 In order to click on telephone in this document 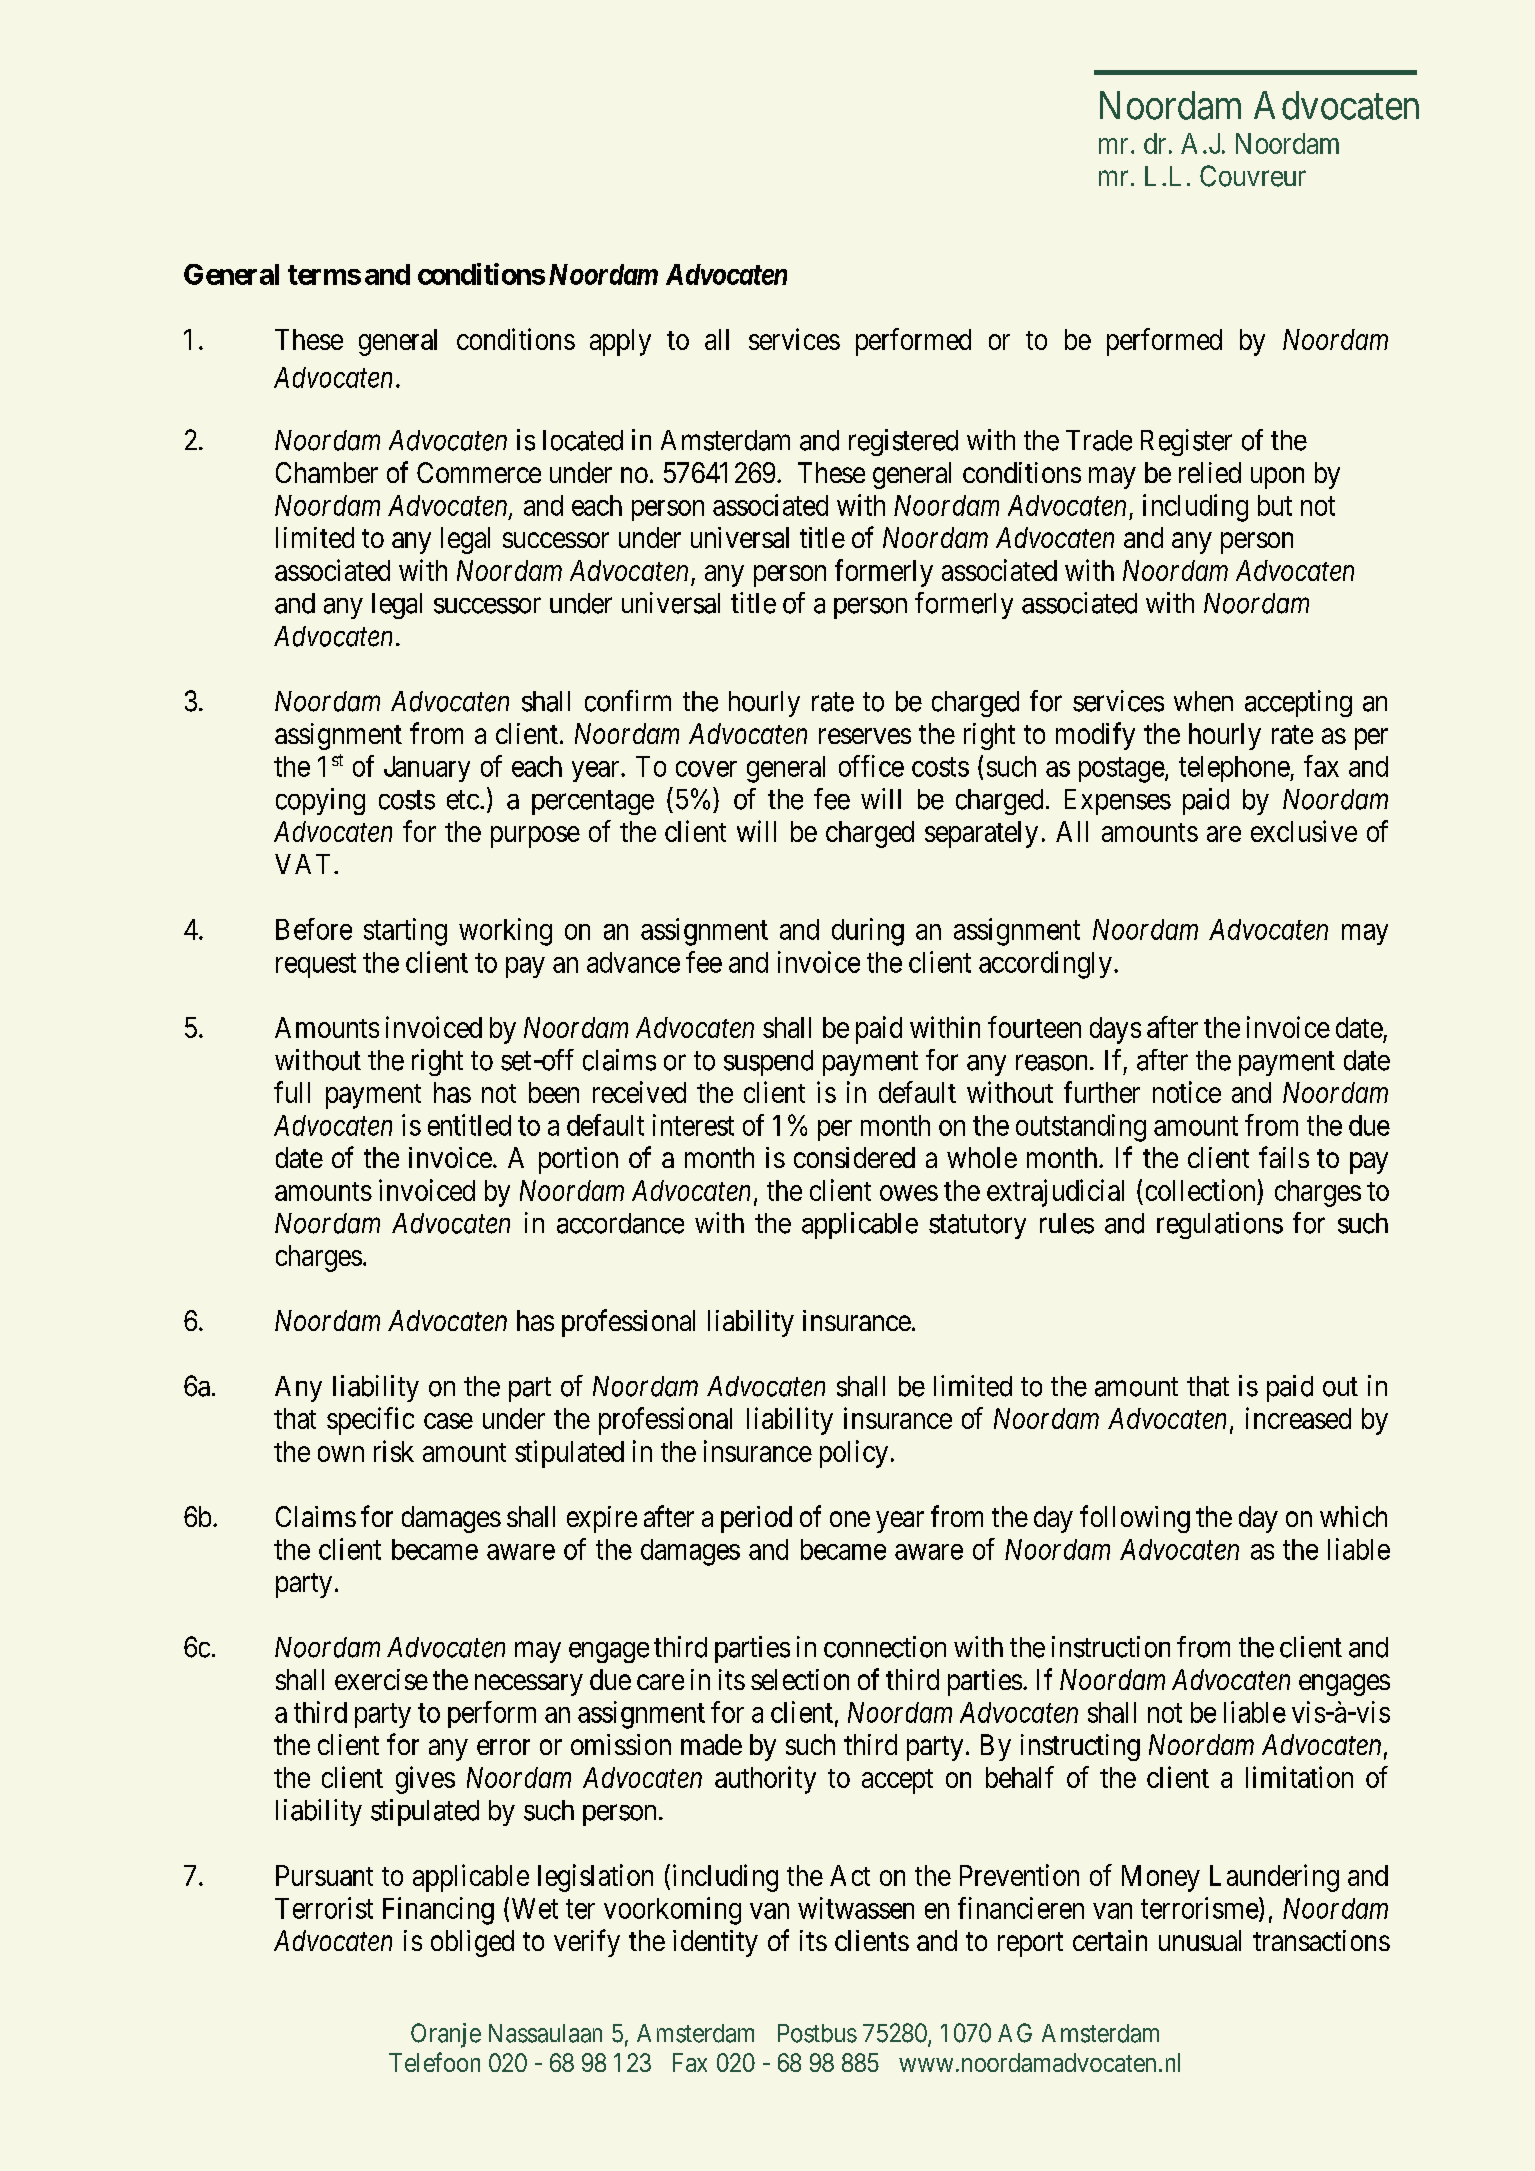, I will do `click(1235, 769)`.
